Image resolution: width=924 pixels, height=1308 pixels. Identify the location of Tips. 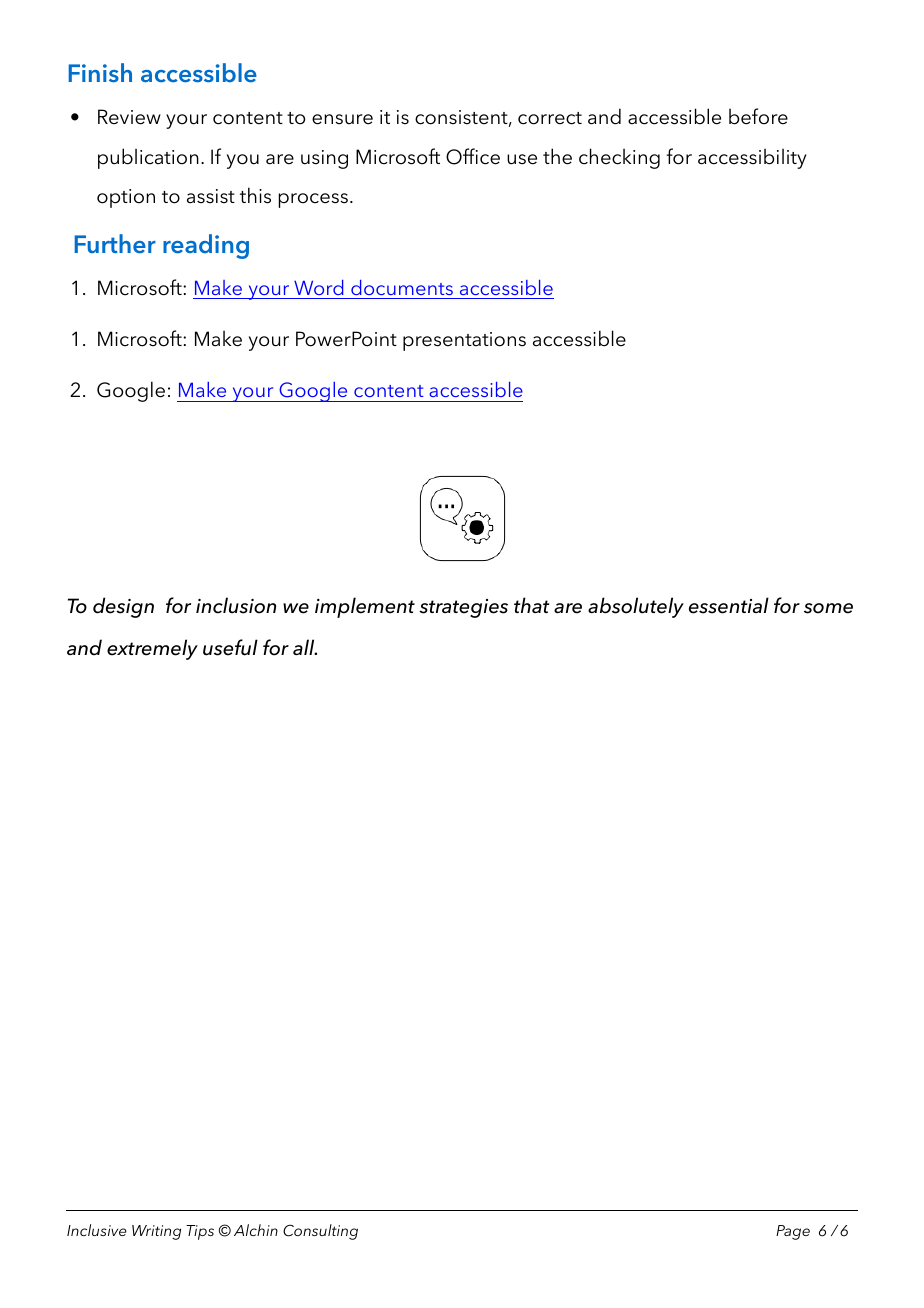
(200, 1232).
